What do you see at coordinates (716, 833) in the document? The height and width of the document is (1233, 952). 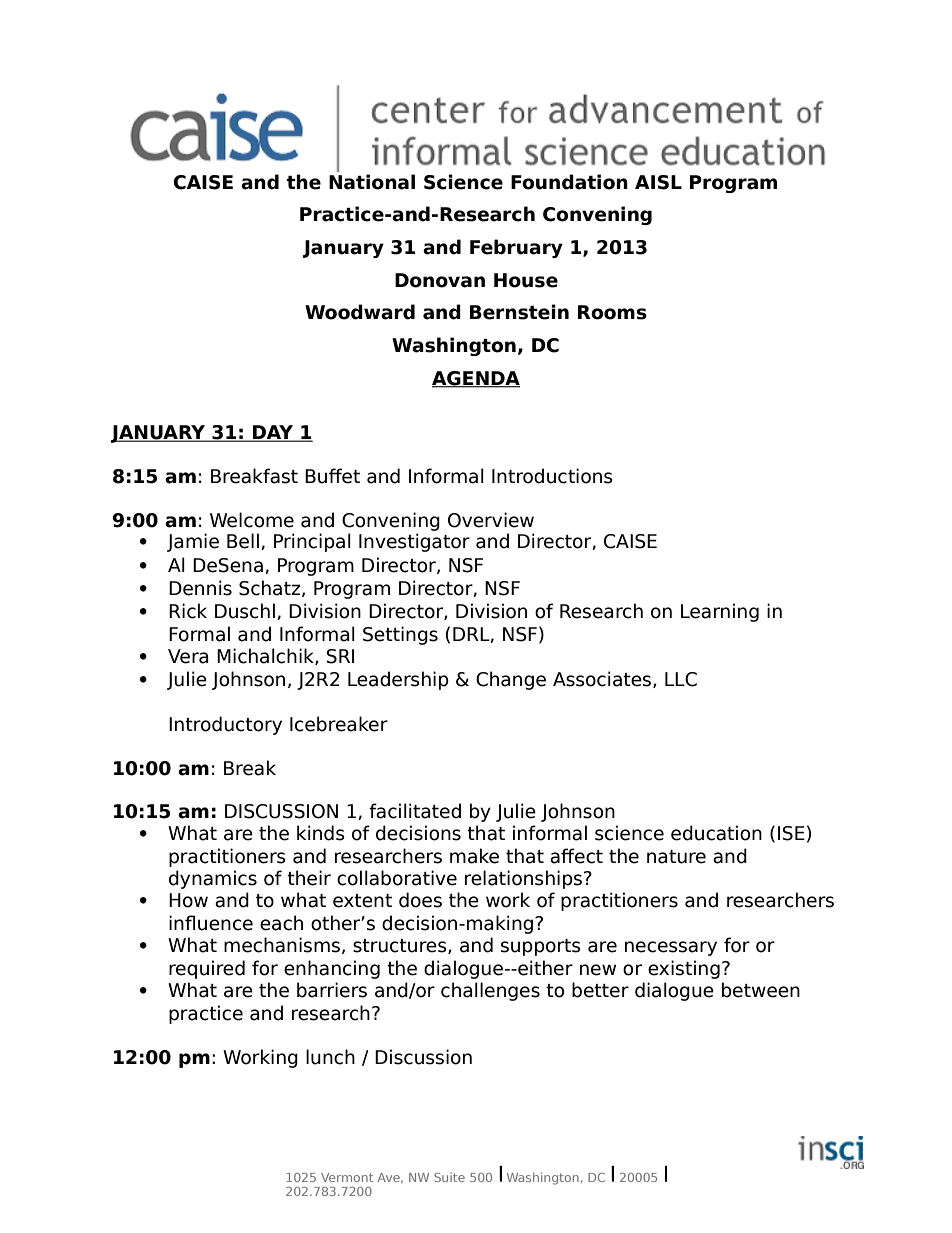 I see `education` at bounding box center [716, 833].
